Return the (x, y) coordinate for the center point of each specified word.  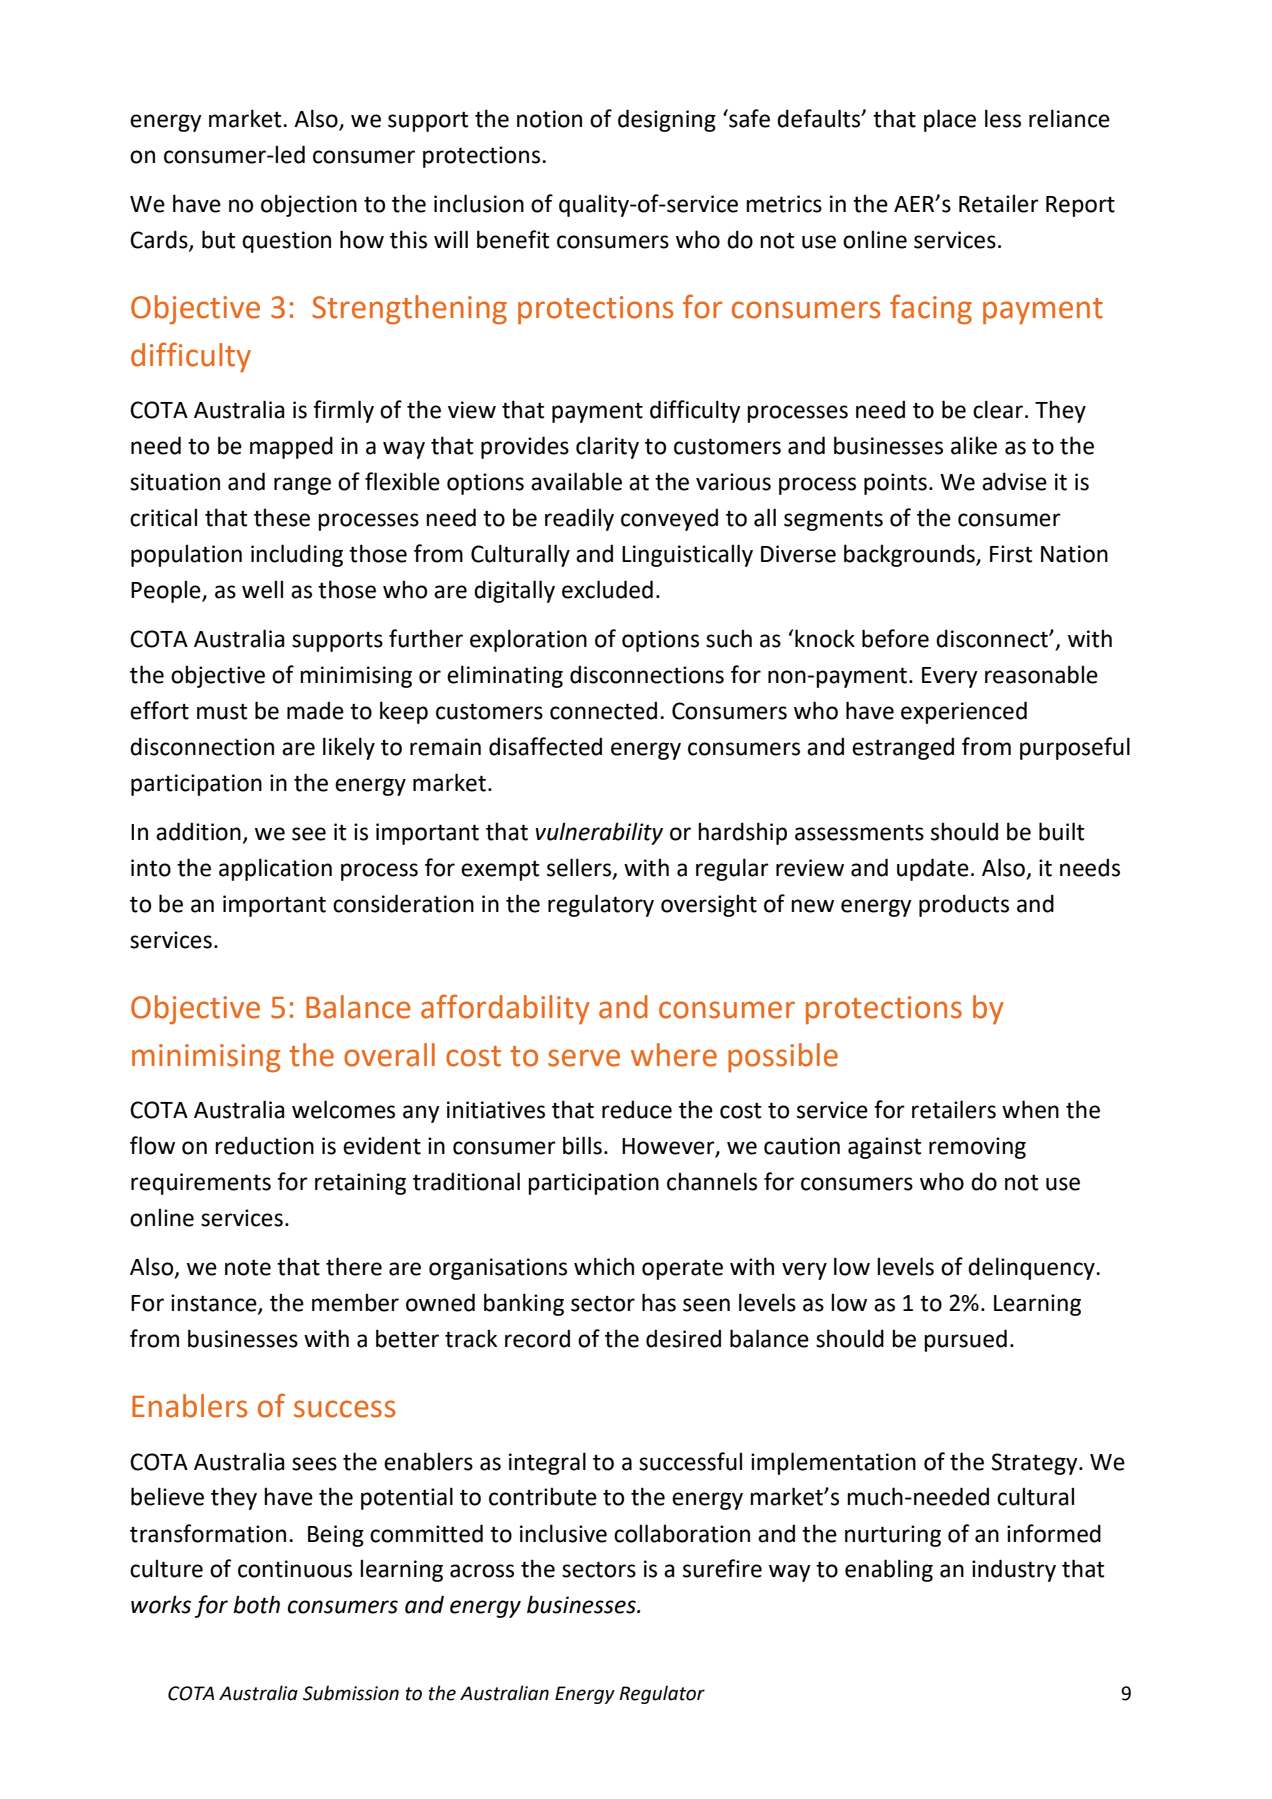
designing (667, 120)
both (256, 1604)
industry (1014, 1570)
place (950, 120)
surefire (722, 1568)
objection (309, 205)
